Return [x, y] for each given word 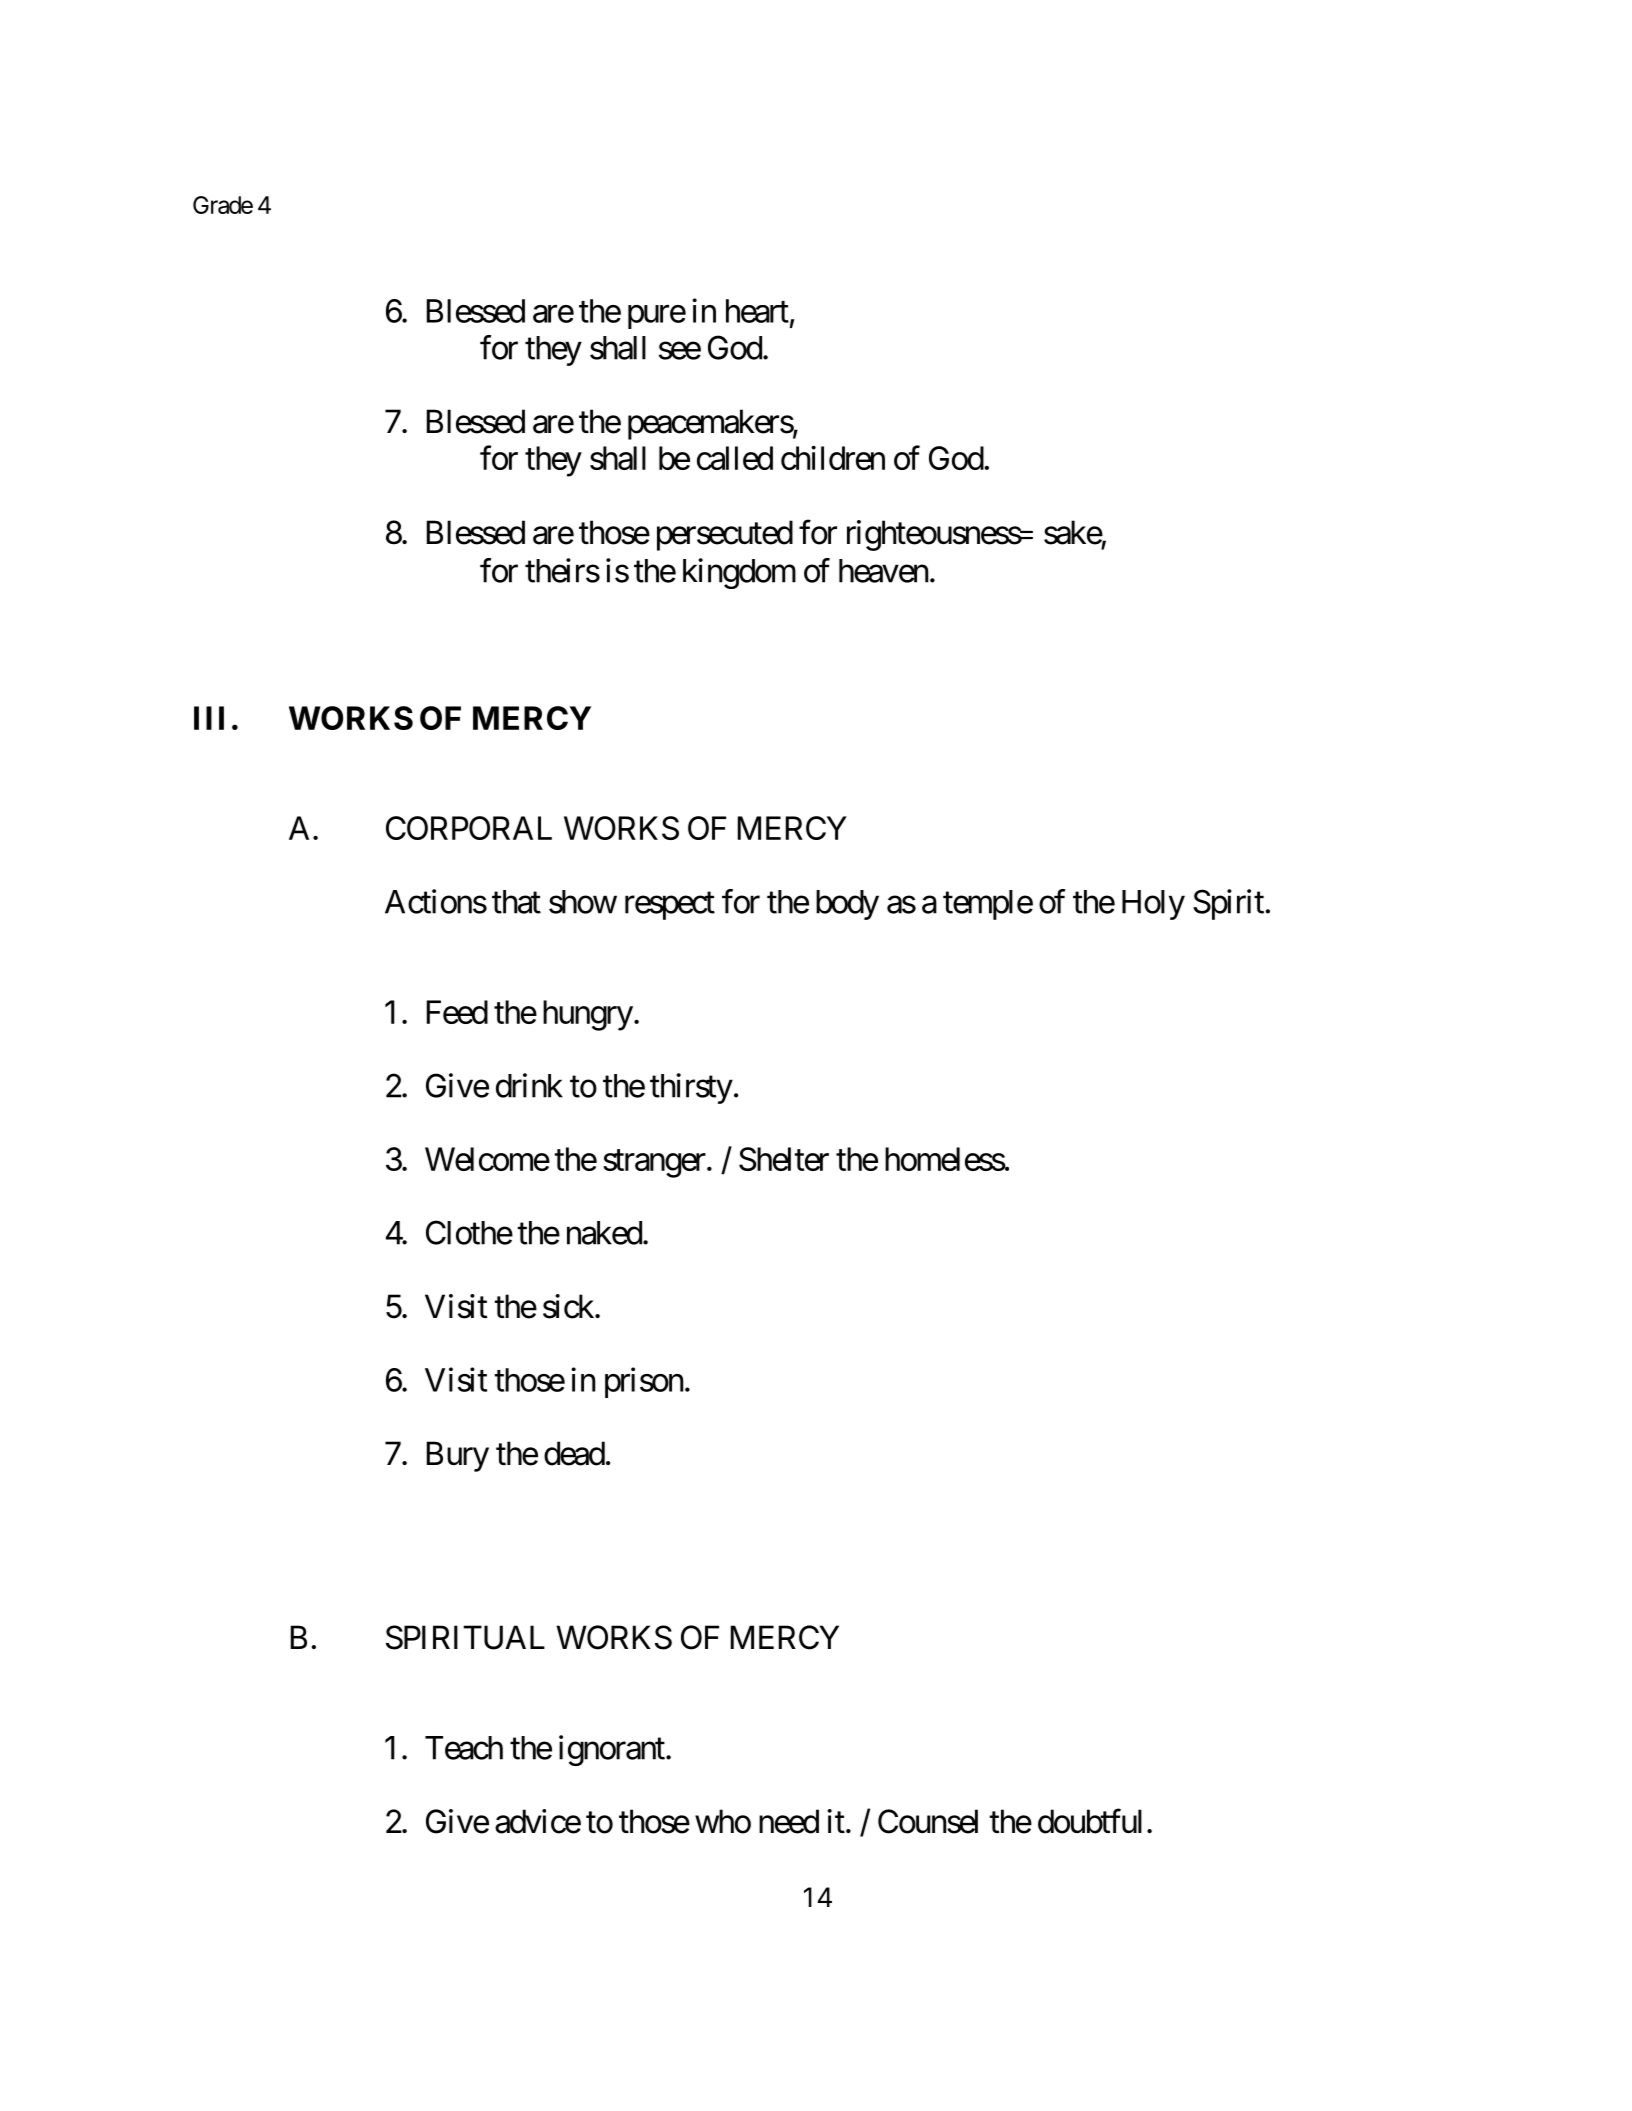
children [833, 457]
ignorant [612, 1750]
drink [529, 1085]
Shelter [784, 1159]
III [209, 718]
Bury [458, 1456]
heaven [883, 571]
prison [644, 1382]
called [735, 458]
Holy [1153, 905]
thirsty [691, 1088]
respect [670, 906]
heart [757, 311]
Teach [464, 1748]
